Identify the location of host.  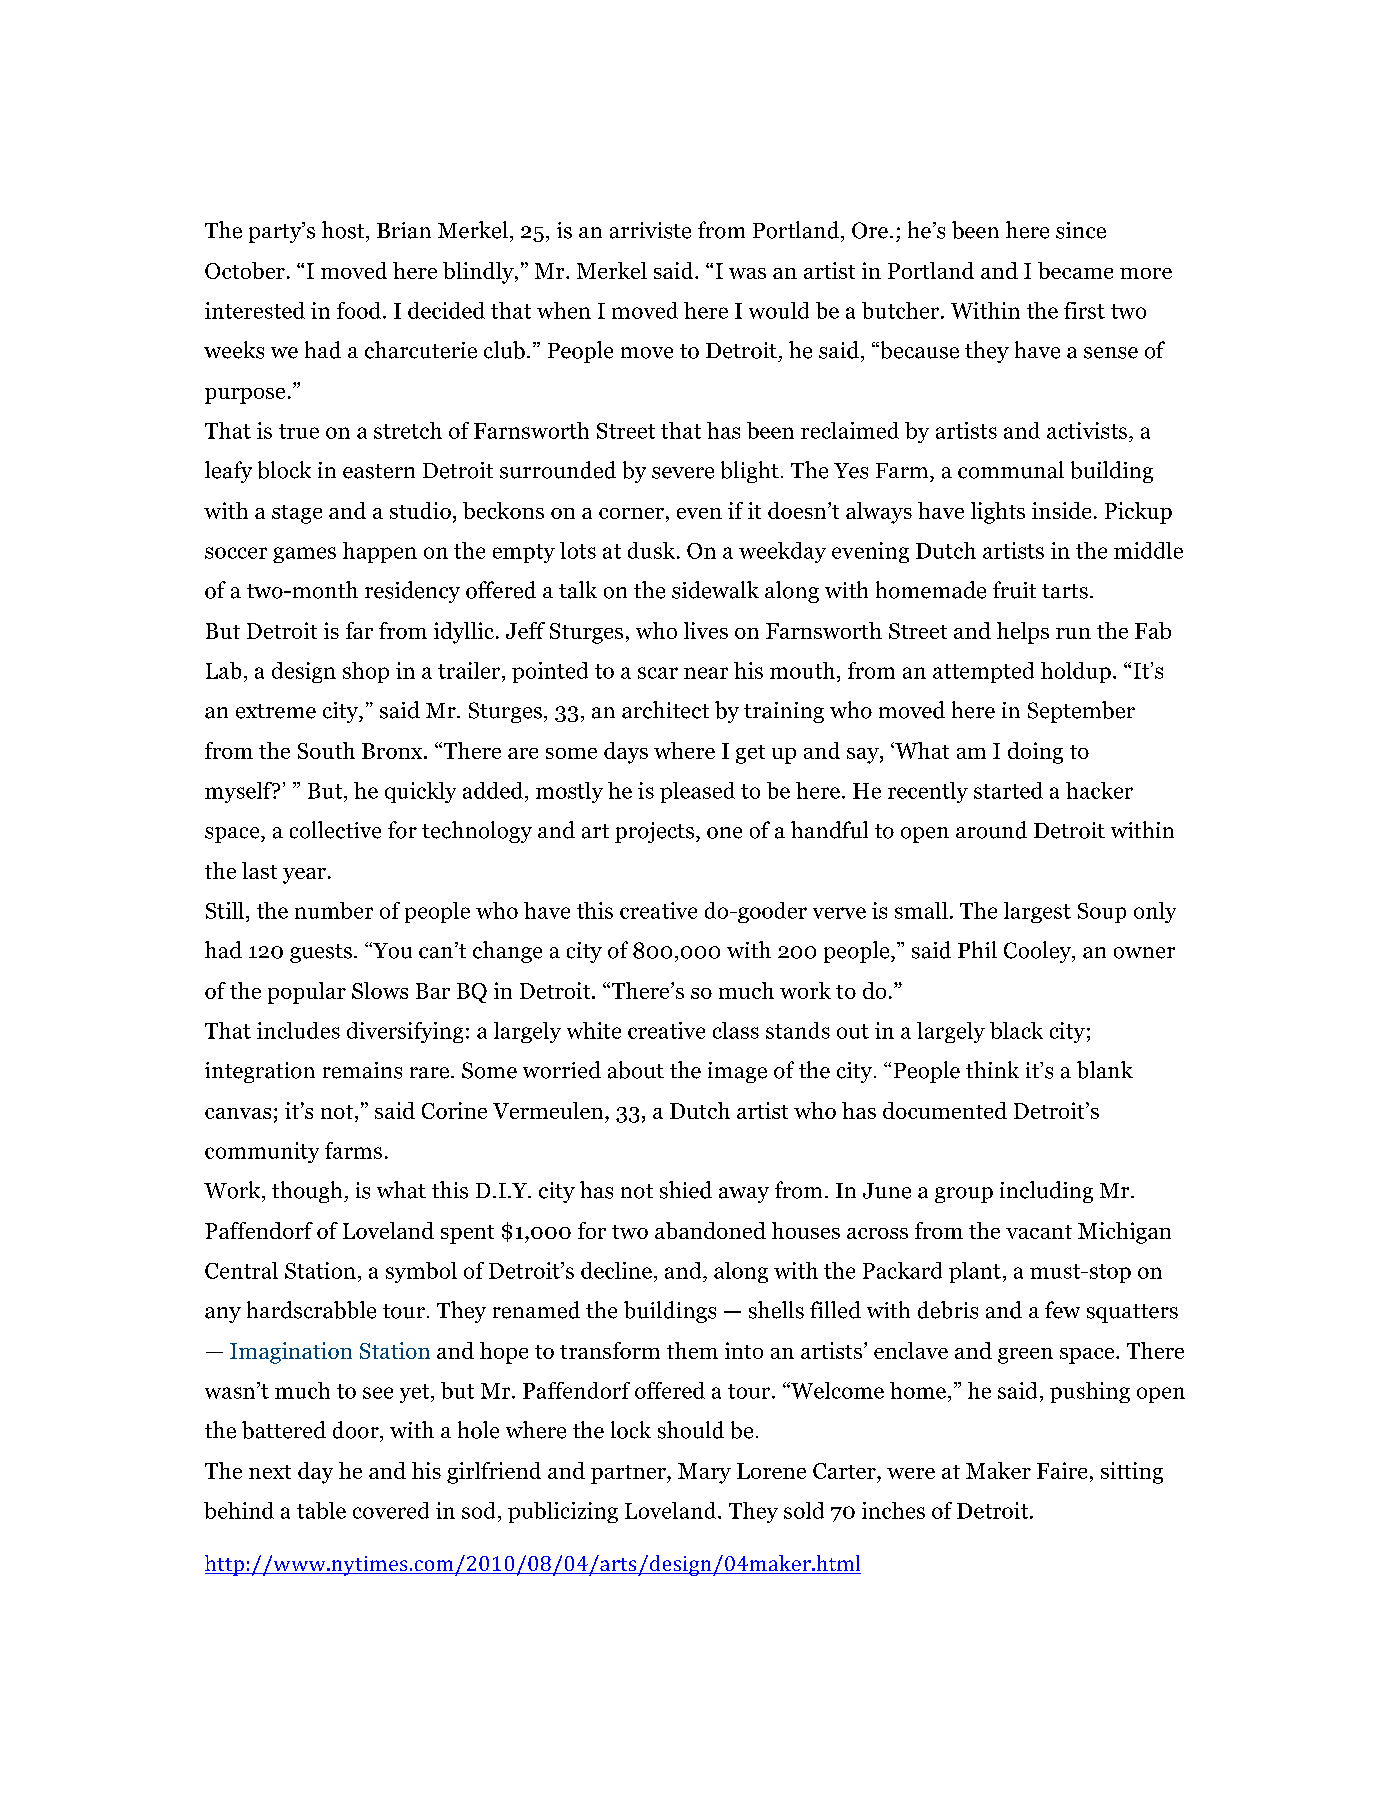
(344, 230).
